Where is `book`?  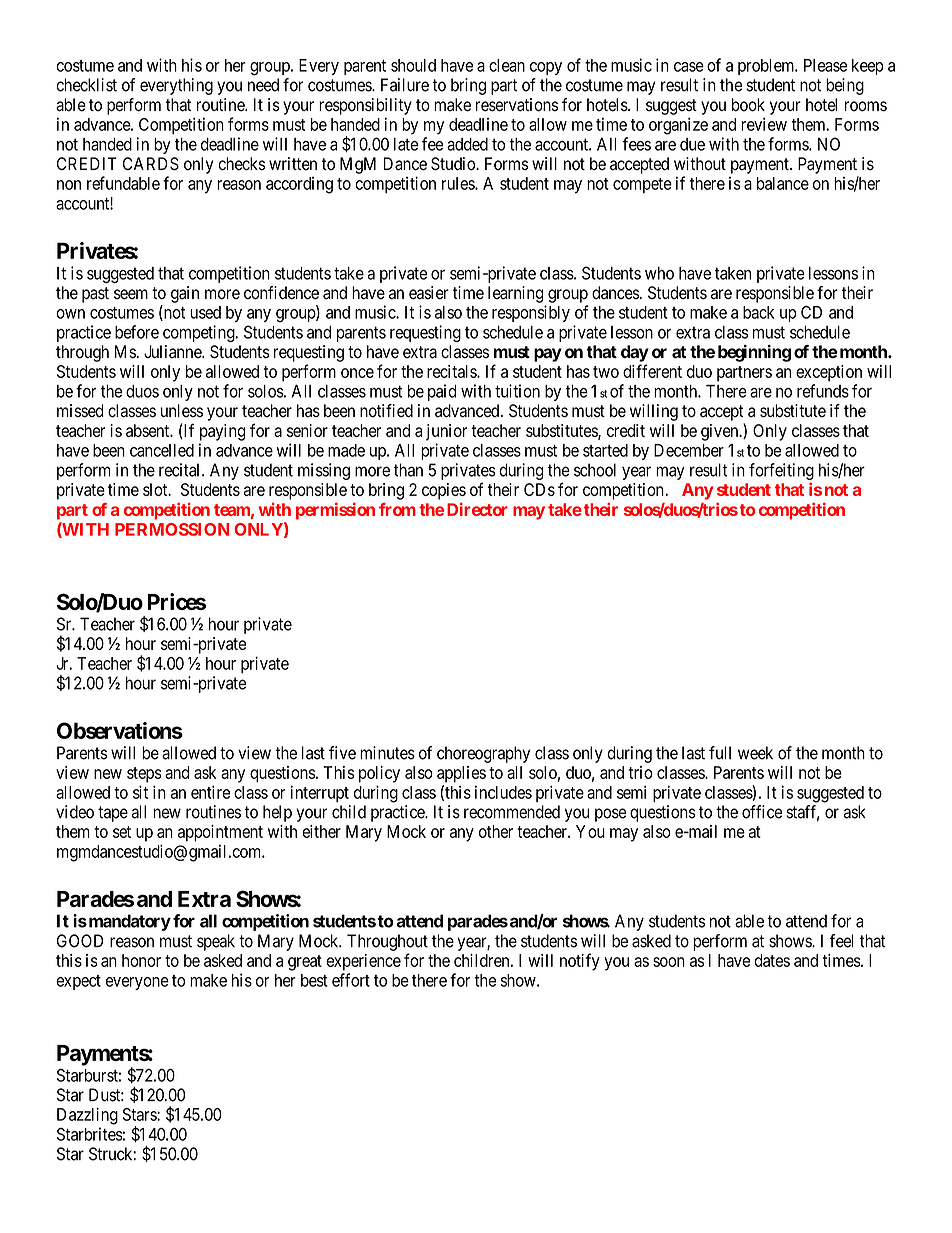 book is located at coordinates (748, 105).
